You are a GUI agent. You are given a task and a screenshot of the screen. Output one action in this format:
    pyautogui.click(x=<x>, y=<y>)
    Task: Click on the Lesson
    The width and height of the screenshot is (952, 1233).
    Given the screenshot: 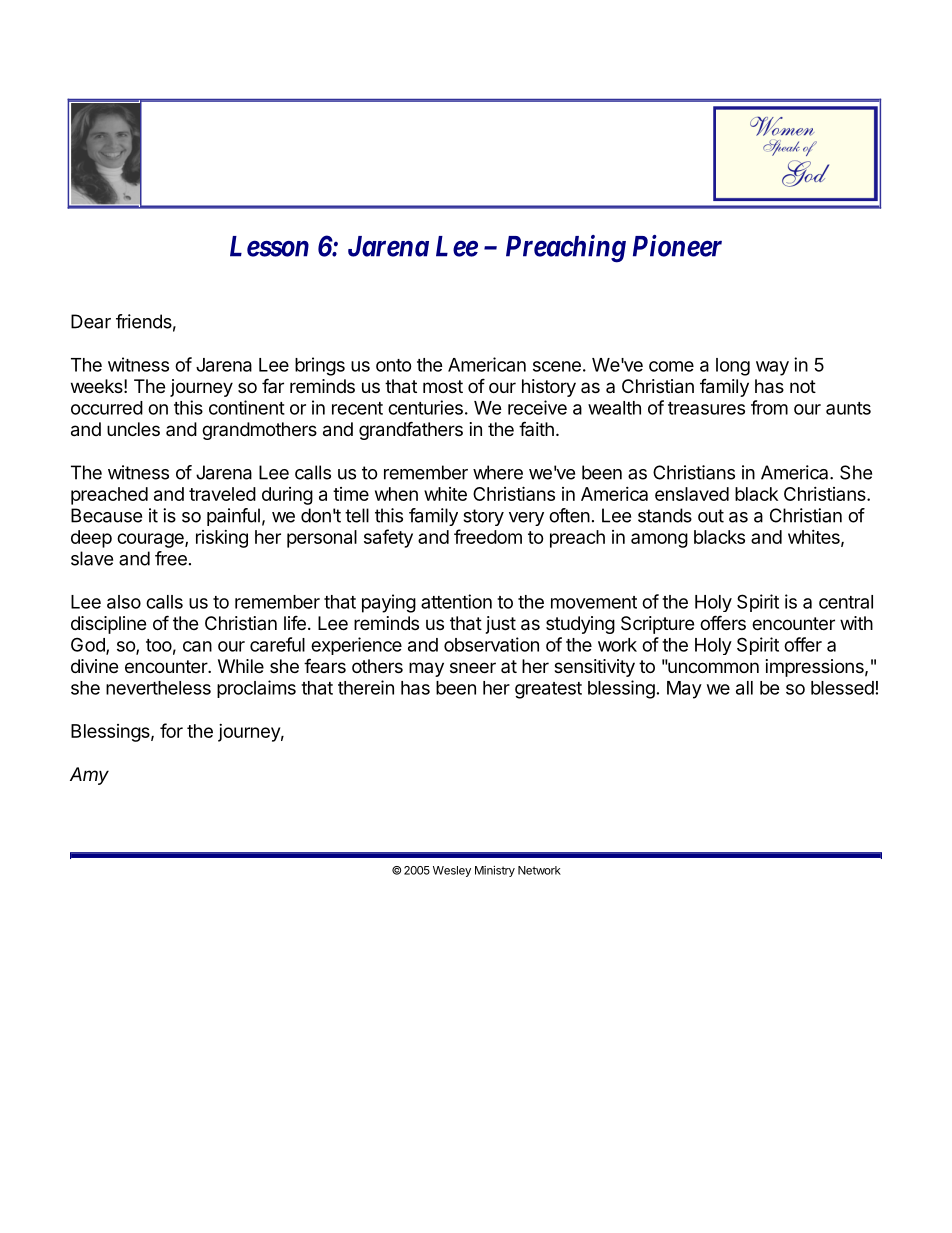 What is the action you would take?
    pyautogui.click(x=269, y=246)
